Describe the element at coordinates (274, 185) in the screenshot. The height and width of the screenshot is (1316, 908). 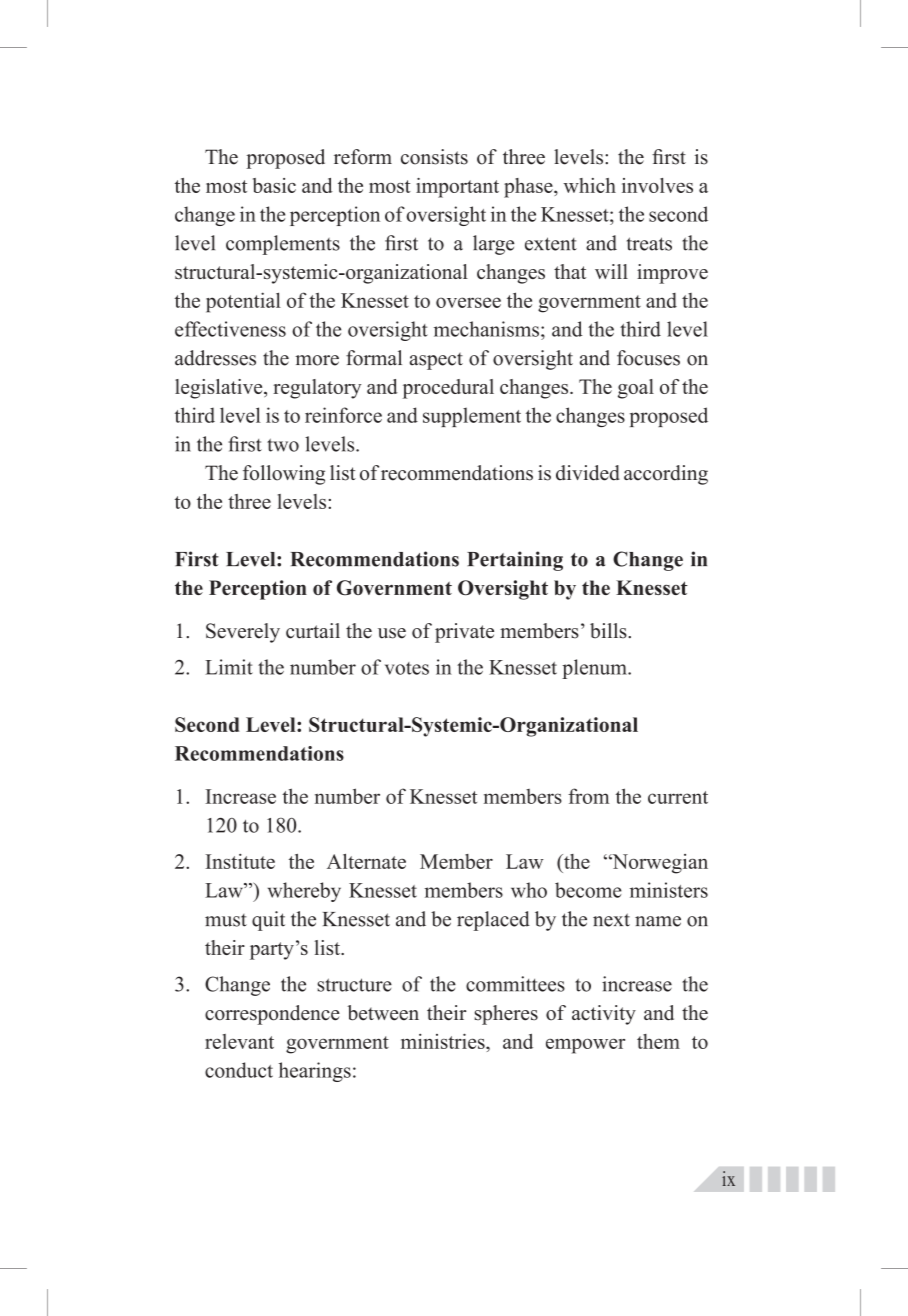
I see `basic` at that location.
